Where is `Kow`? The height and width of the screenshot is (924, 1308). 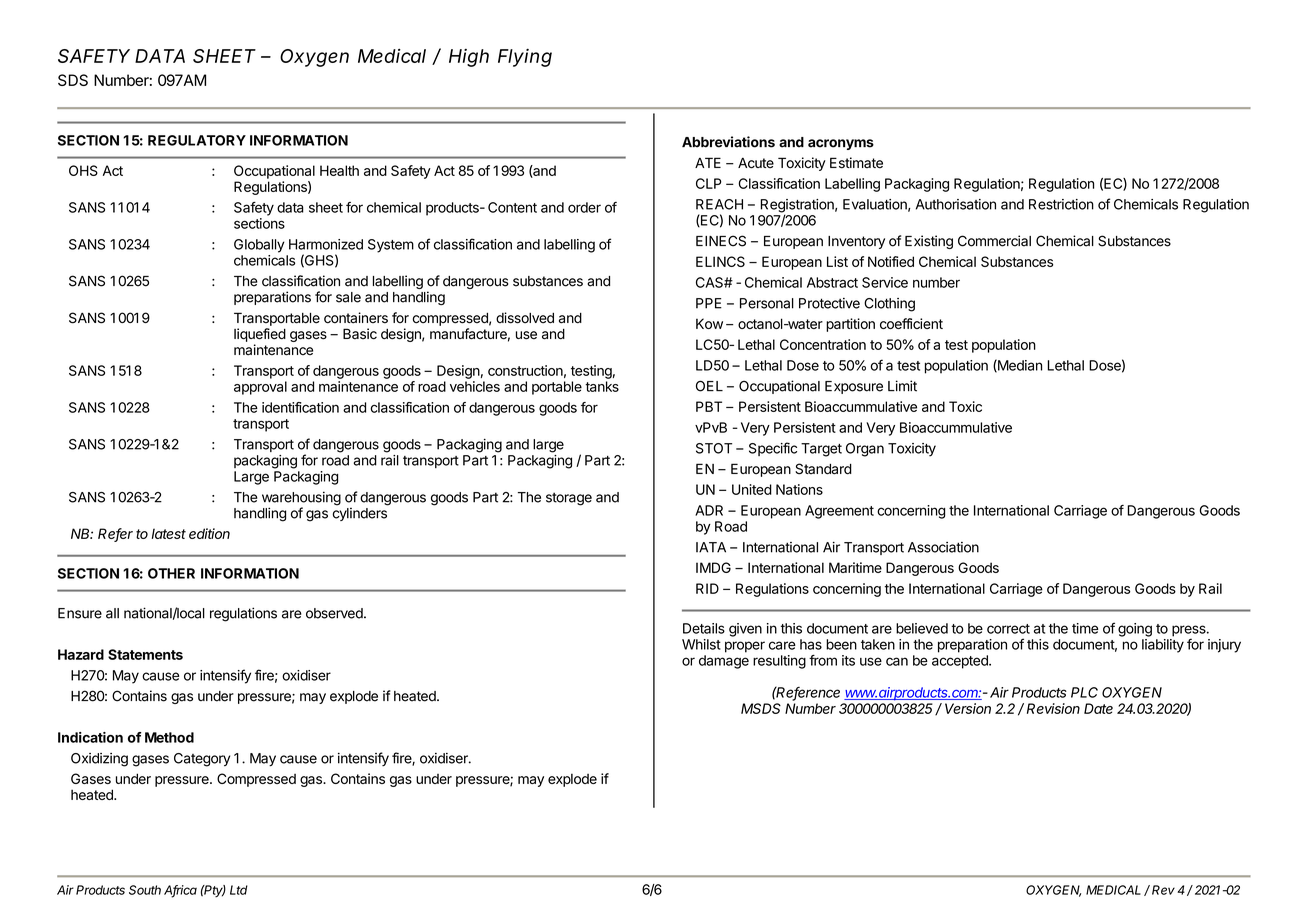 Kow is located at coordinates (709, 323).
